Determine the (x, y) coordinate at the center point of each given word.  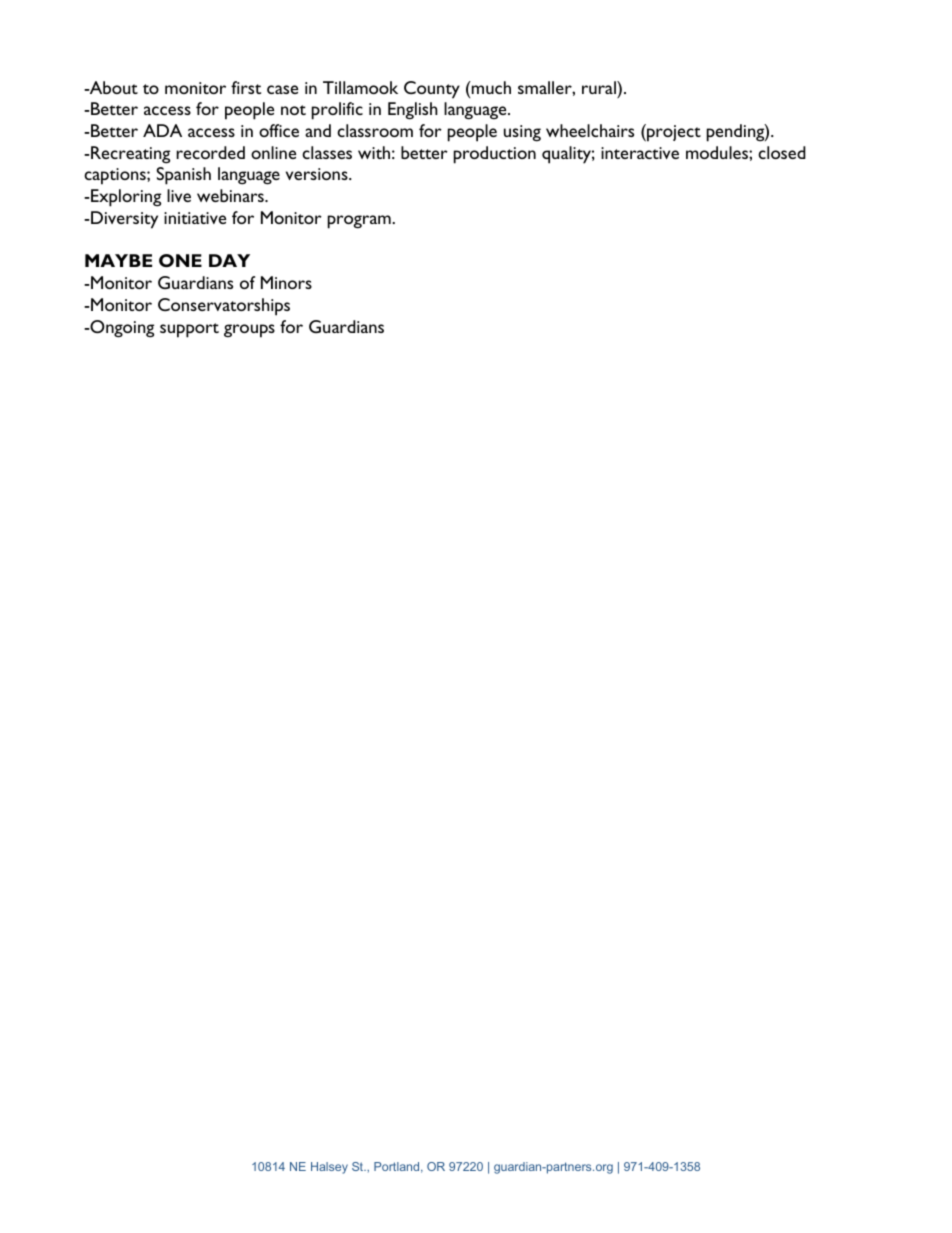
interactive (640, 153)
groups (249, 331)
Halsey (329, 1168)
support (189, 330)
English (413, 111)
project (673, 133)
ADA (162, 130)
